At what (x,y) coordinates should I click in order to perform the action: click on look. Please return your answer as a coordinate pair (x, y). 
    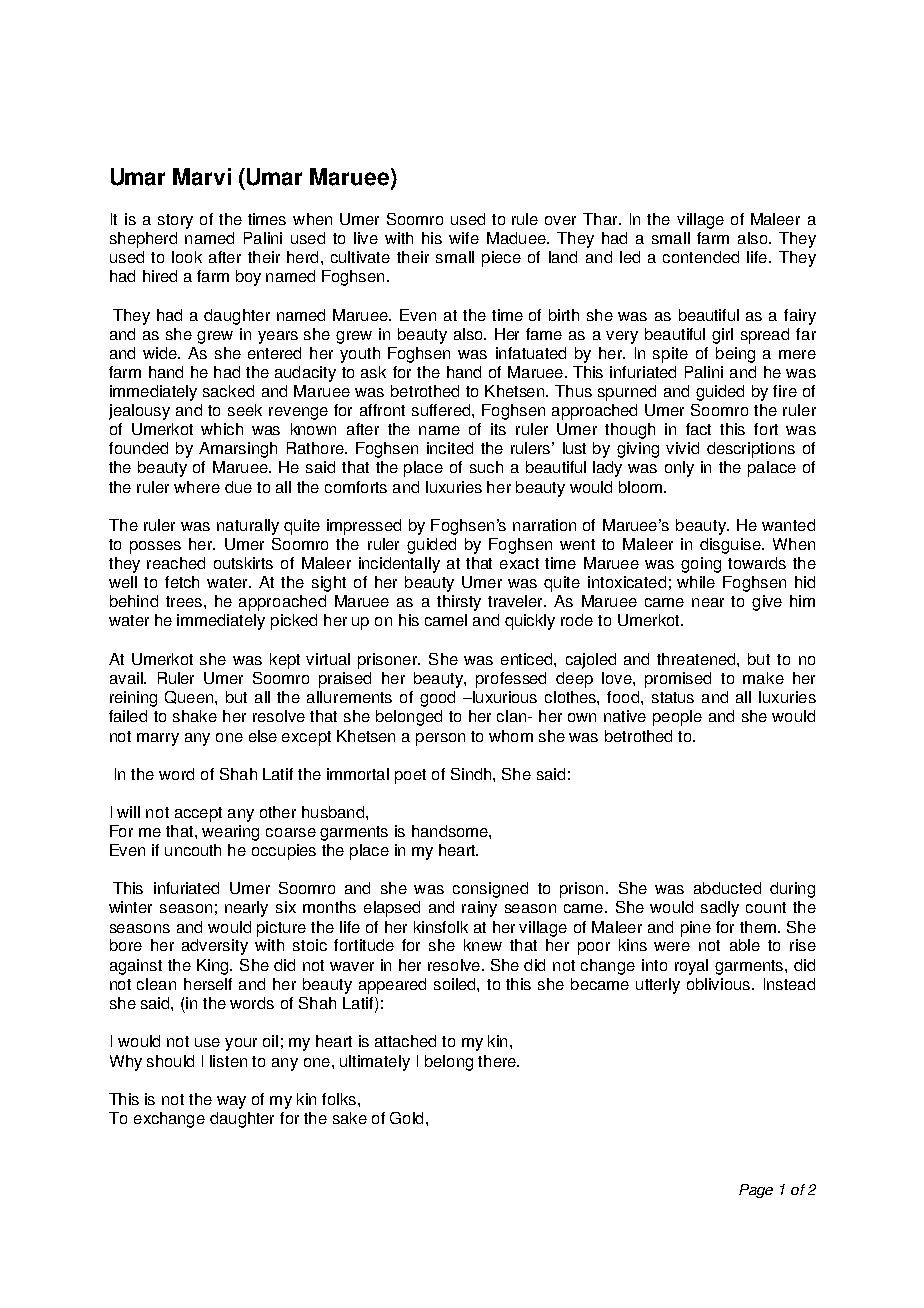
    Looking at the image, I should click on (187, 257).
